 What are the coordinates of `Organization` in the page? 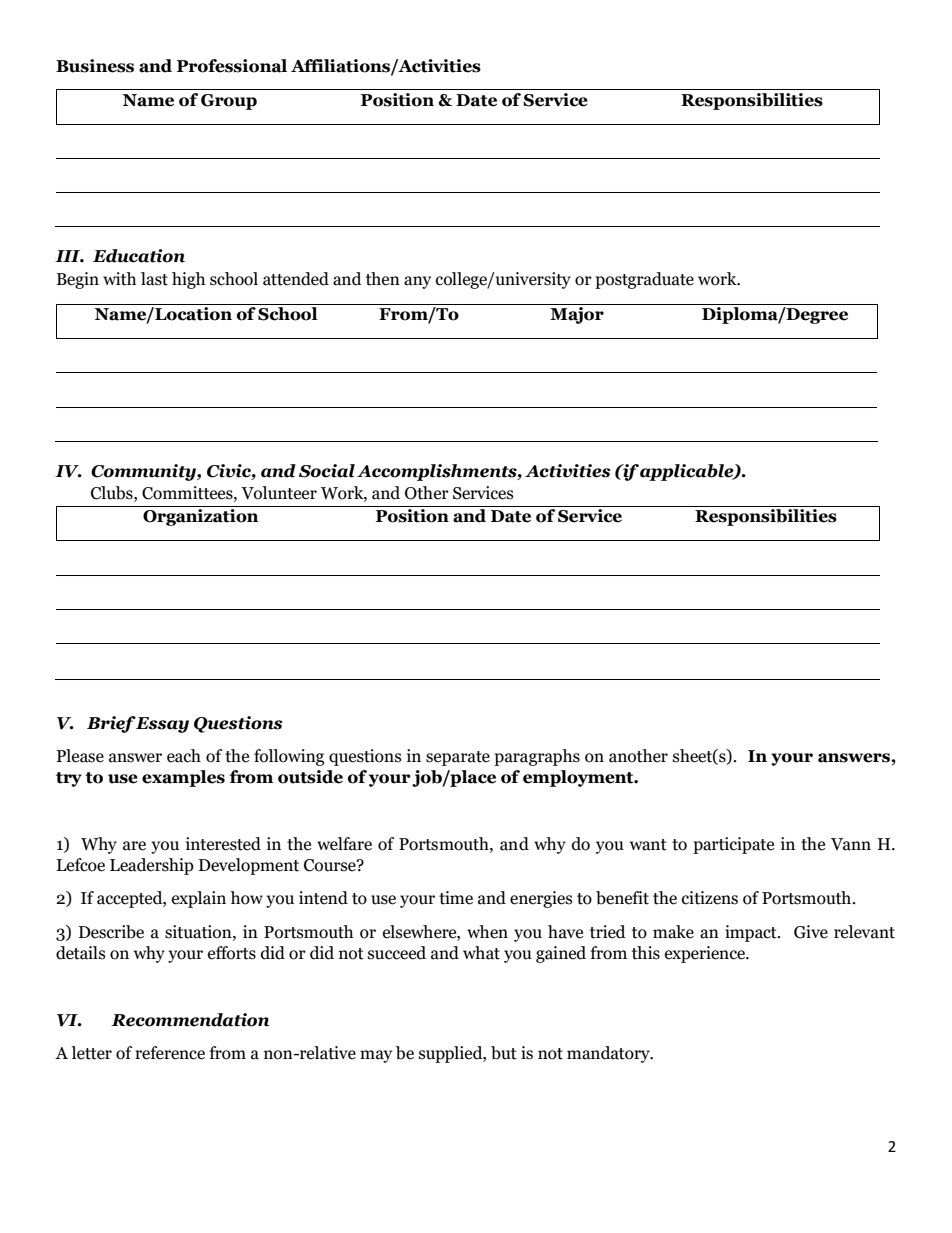 It's located at (200, 517).
